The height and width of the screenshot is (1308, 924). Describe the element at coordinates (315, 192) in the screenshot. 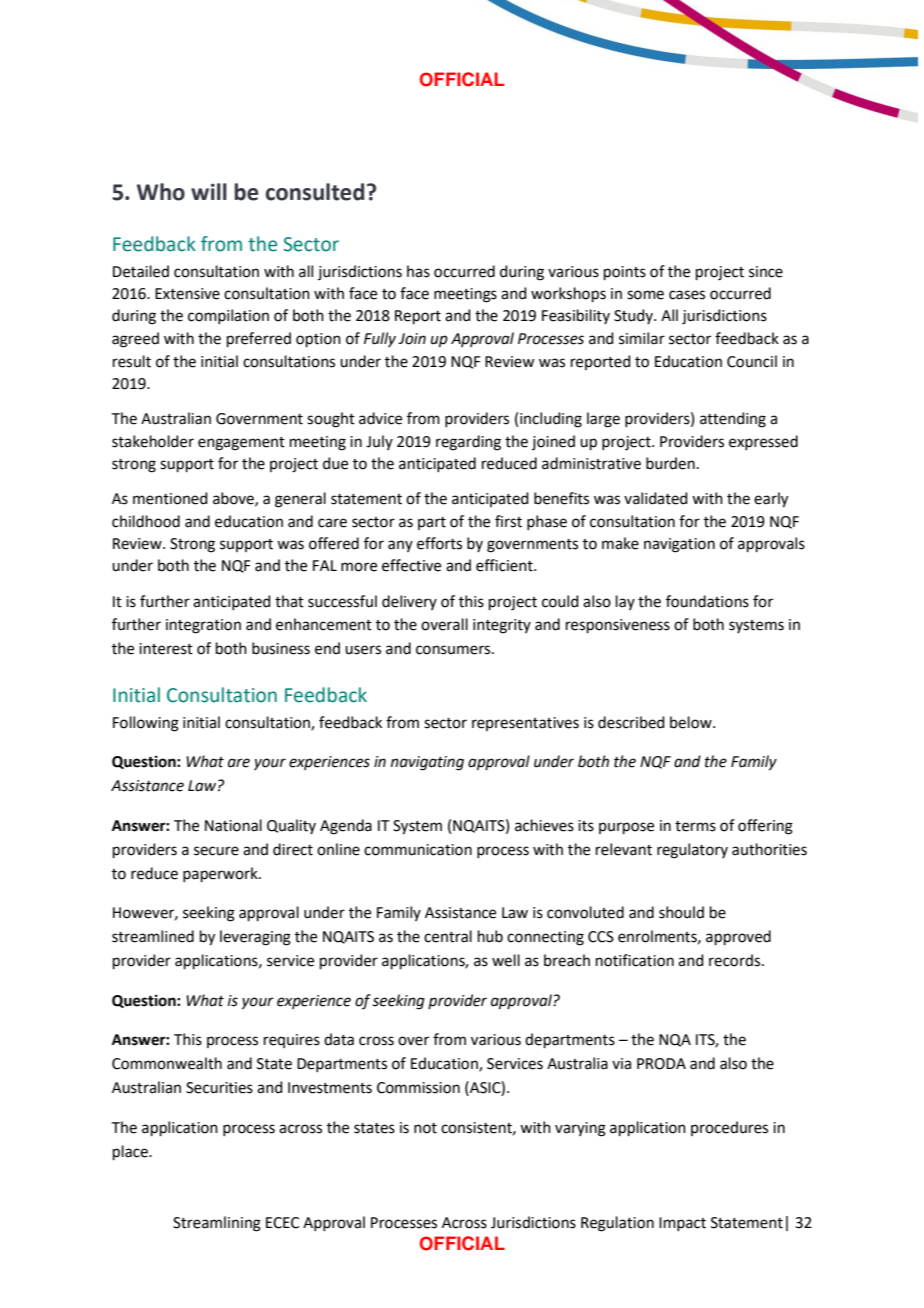

I see `consulted` at that location.
